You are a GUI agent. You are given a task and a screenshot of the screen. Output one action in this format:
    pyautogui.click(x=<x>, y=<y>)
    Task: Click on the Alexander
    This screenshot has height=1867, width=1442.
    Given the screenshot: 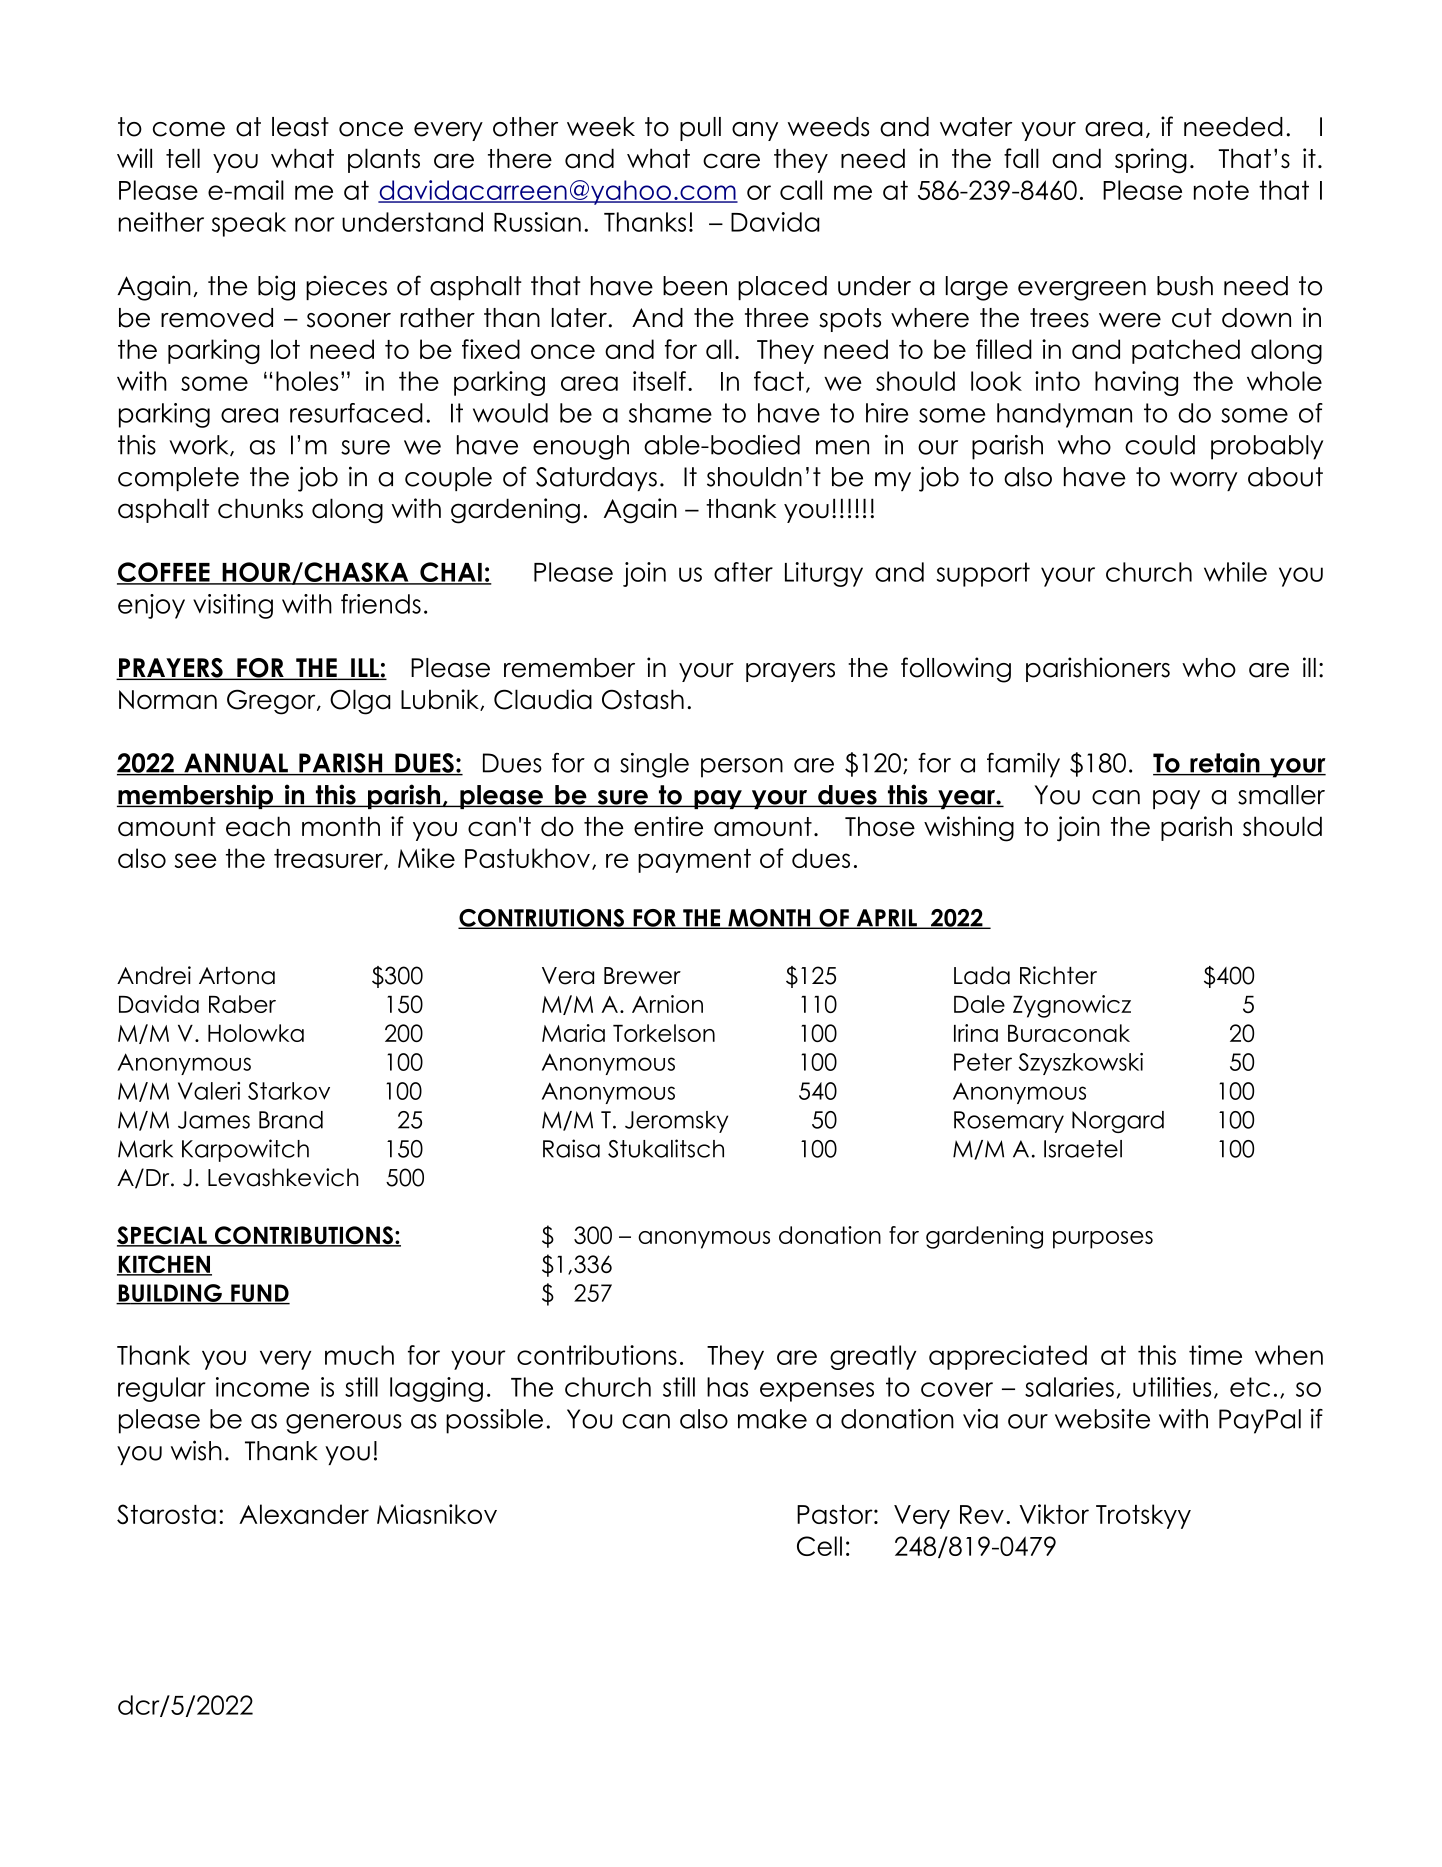 What is the action you would take?
    pyautogui.click(x=304, y=1514)
